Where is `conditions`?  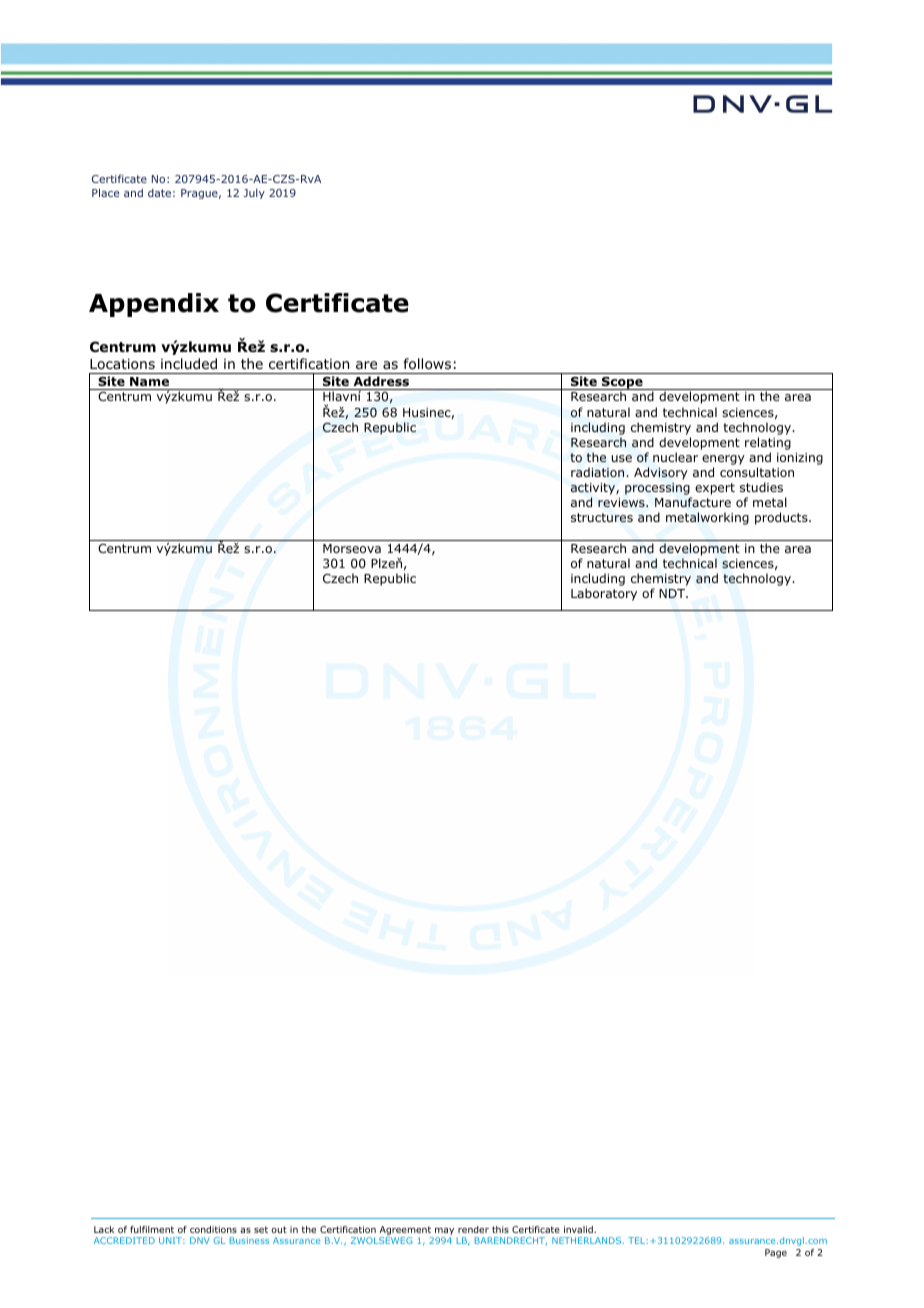 conditions is located at coordinates (213, 1229).
